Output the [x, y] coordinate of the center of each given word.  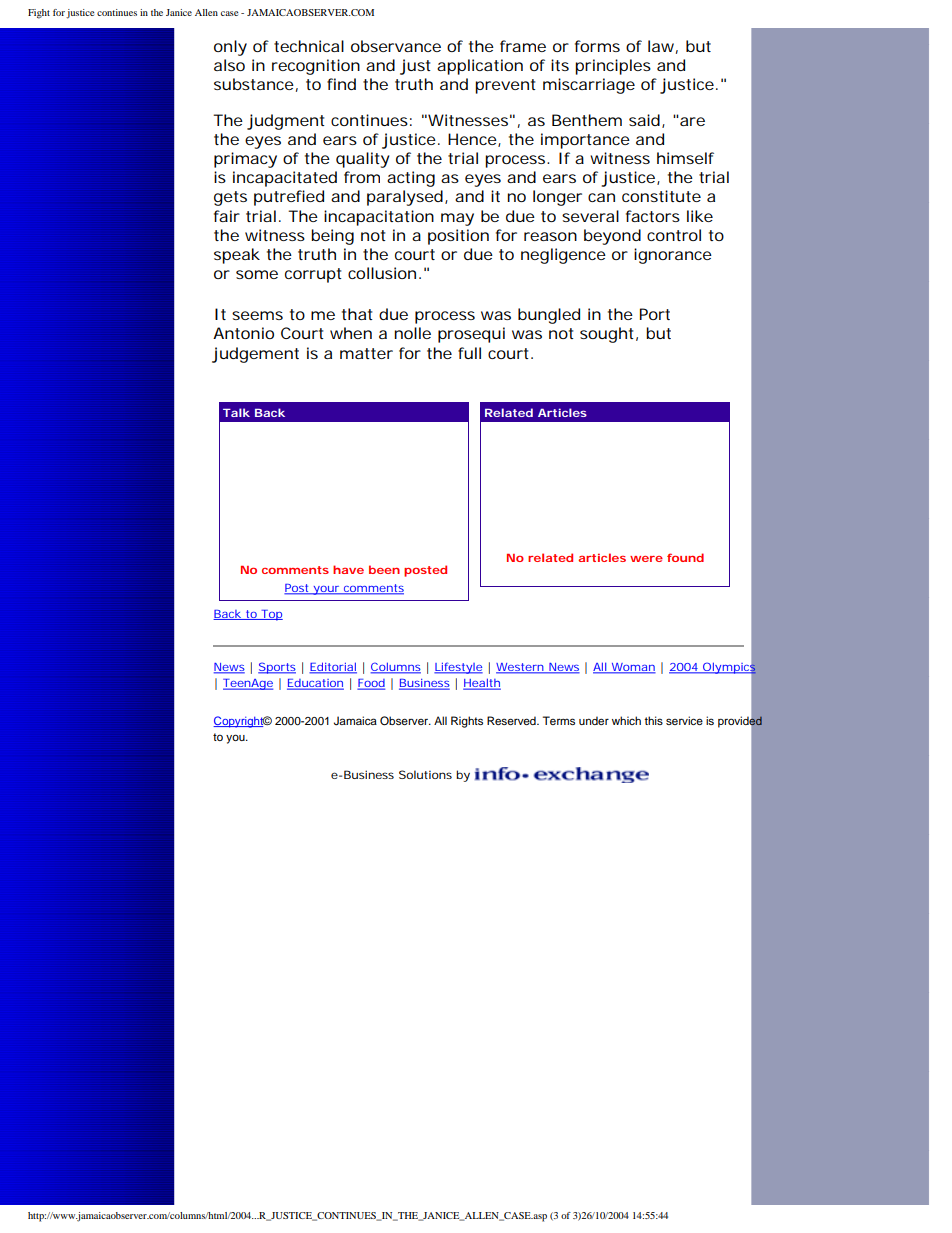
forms [597, 46]
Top [271, 615]
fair [227, 216]
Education [315, 684]
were [646, 559]
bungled [549, 316]
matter [366, 353]
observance [396, 46]
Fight [39, 14]
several [590, 216]
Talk [236, 412]
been [384, 569]
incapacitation [379, 218]
